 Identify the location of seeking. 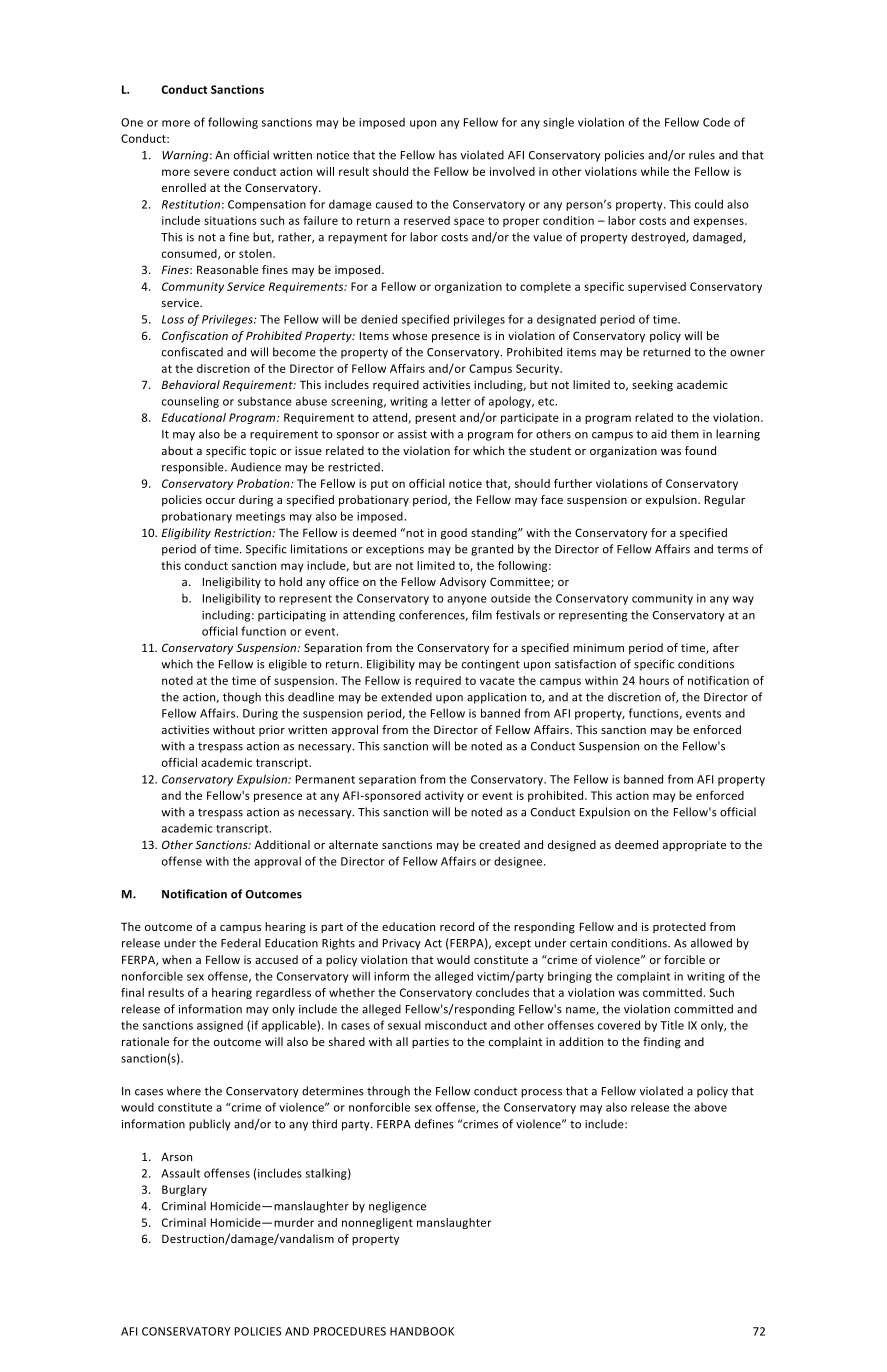
(652, 386).
